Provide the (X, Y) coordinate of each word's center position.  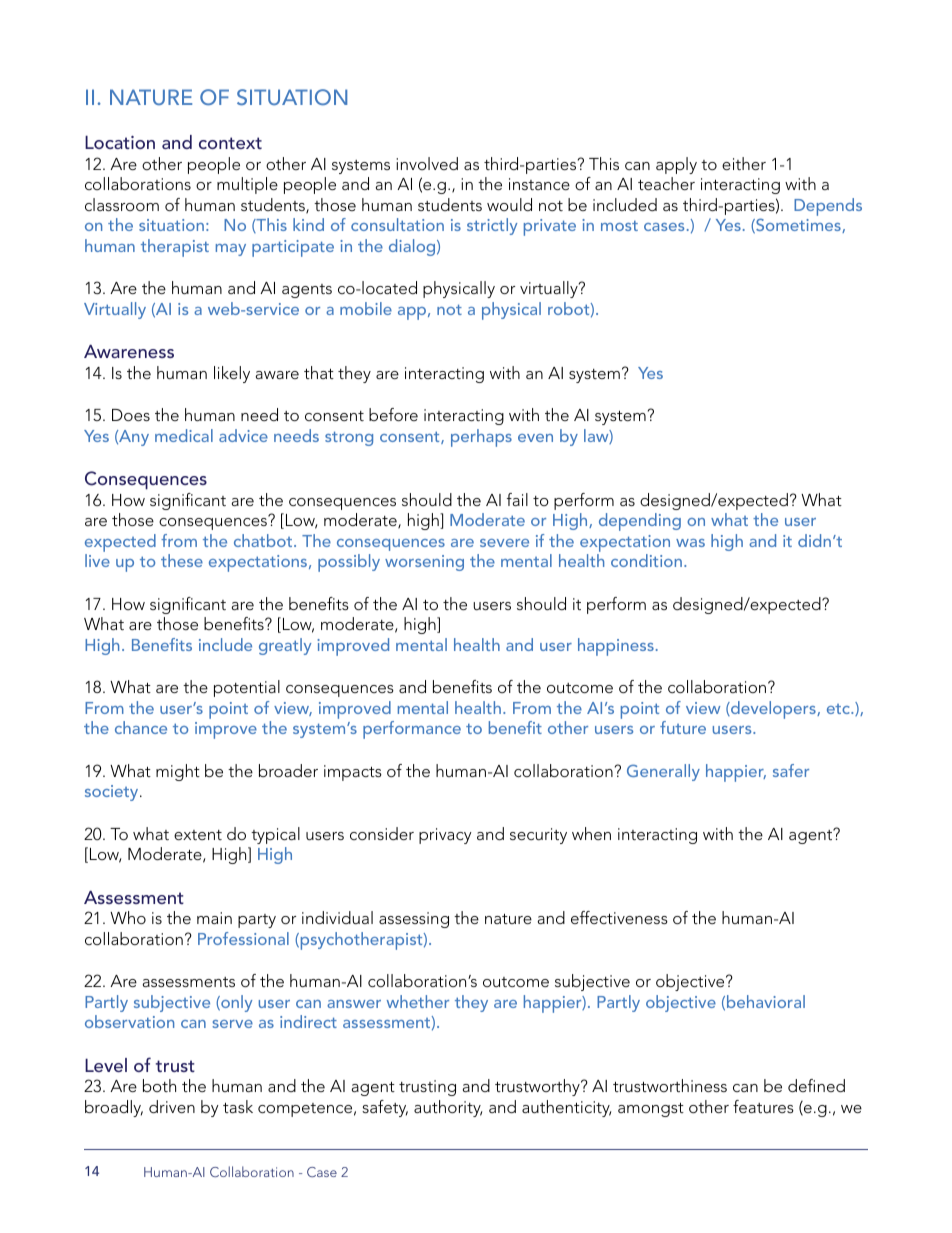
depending (640, 522)
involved (427, 163)
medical (184, 435)
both (159, 1085)
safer (791, 770)
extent (198, 835)
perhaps (481, 438)
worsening (424, 563)
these (182, 560)
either (744, 163)
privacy (445, 836)
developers (773, 710)
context (230, 143)
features (763, 1106)
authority (448, 1108)
